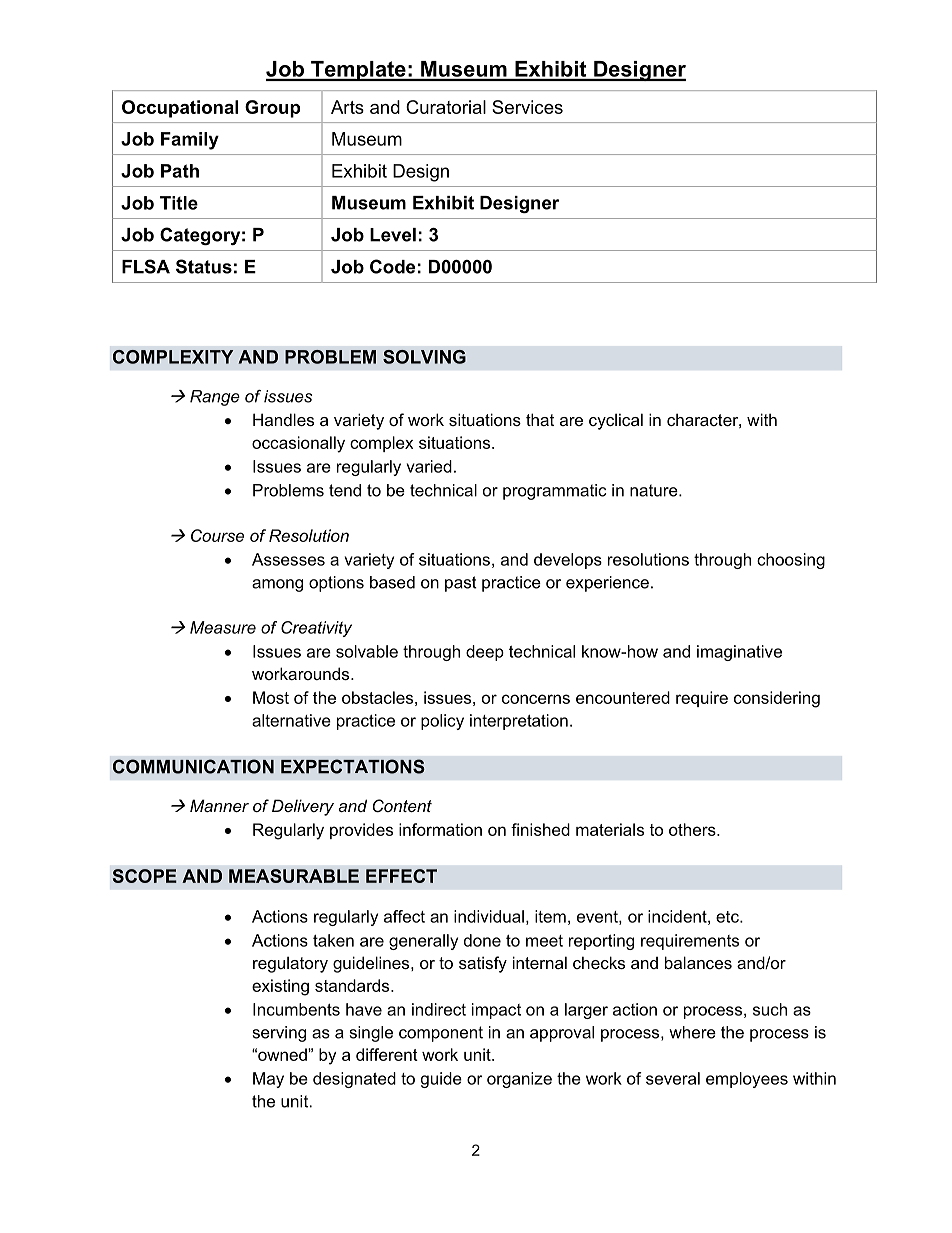 This image has height=1233, width=952. I want to click on Occupational, so click(180, 109).
